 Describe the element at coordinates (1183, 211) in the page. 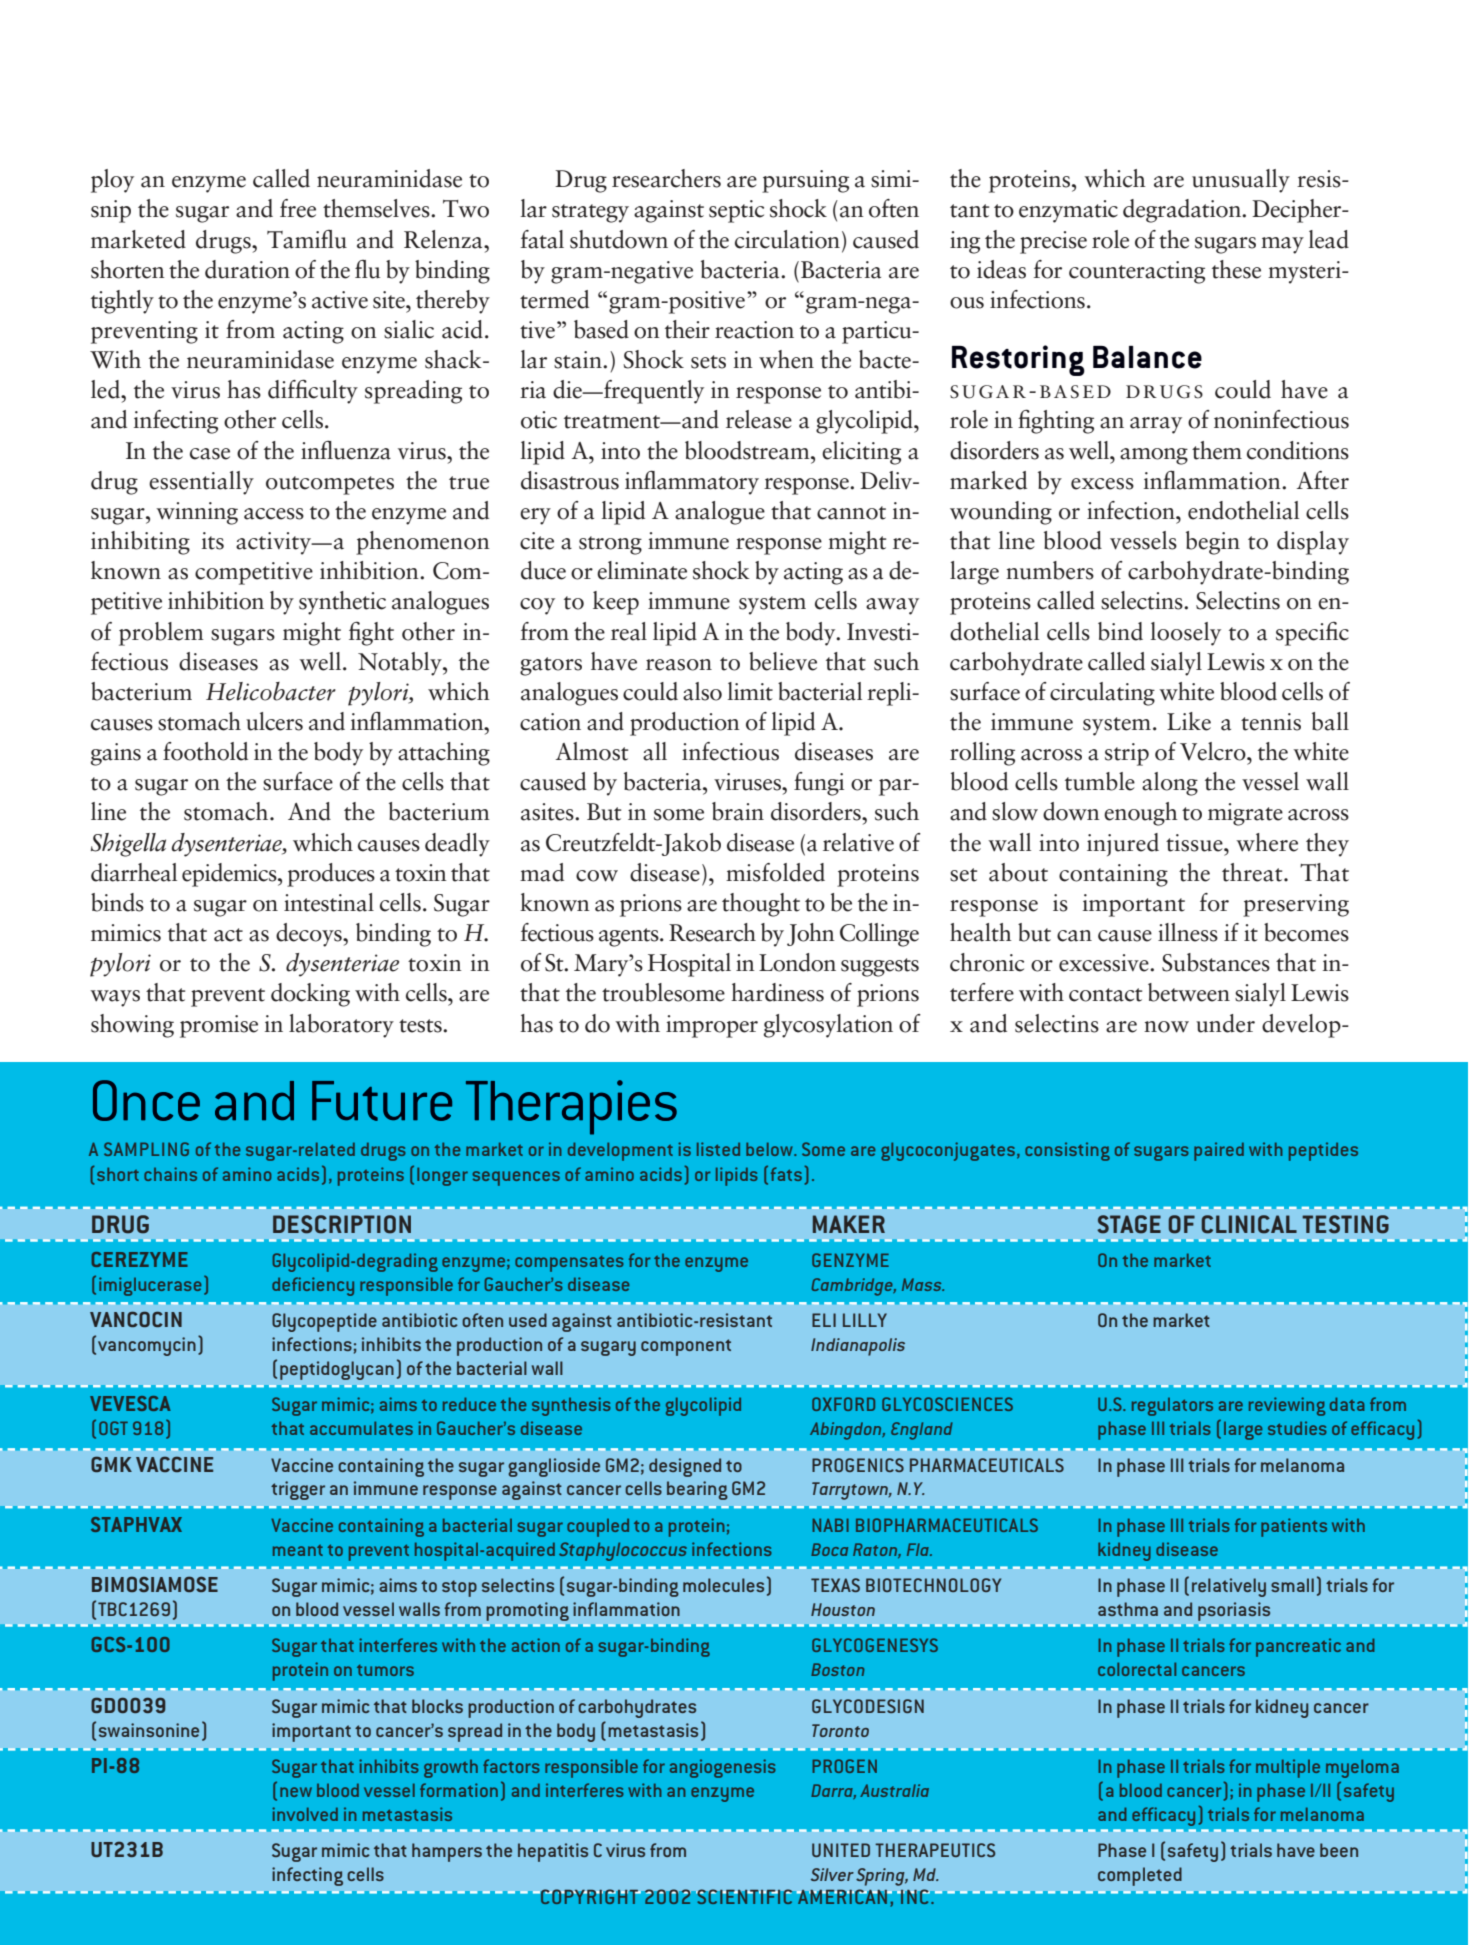

I see `degradation` at that location.
